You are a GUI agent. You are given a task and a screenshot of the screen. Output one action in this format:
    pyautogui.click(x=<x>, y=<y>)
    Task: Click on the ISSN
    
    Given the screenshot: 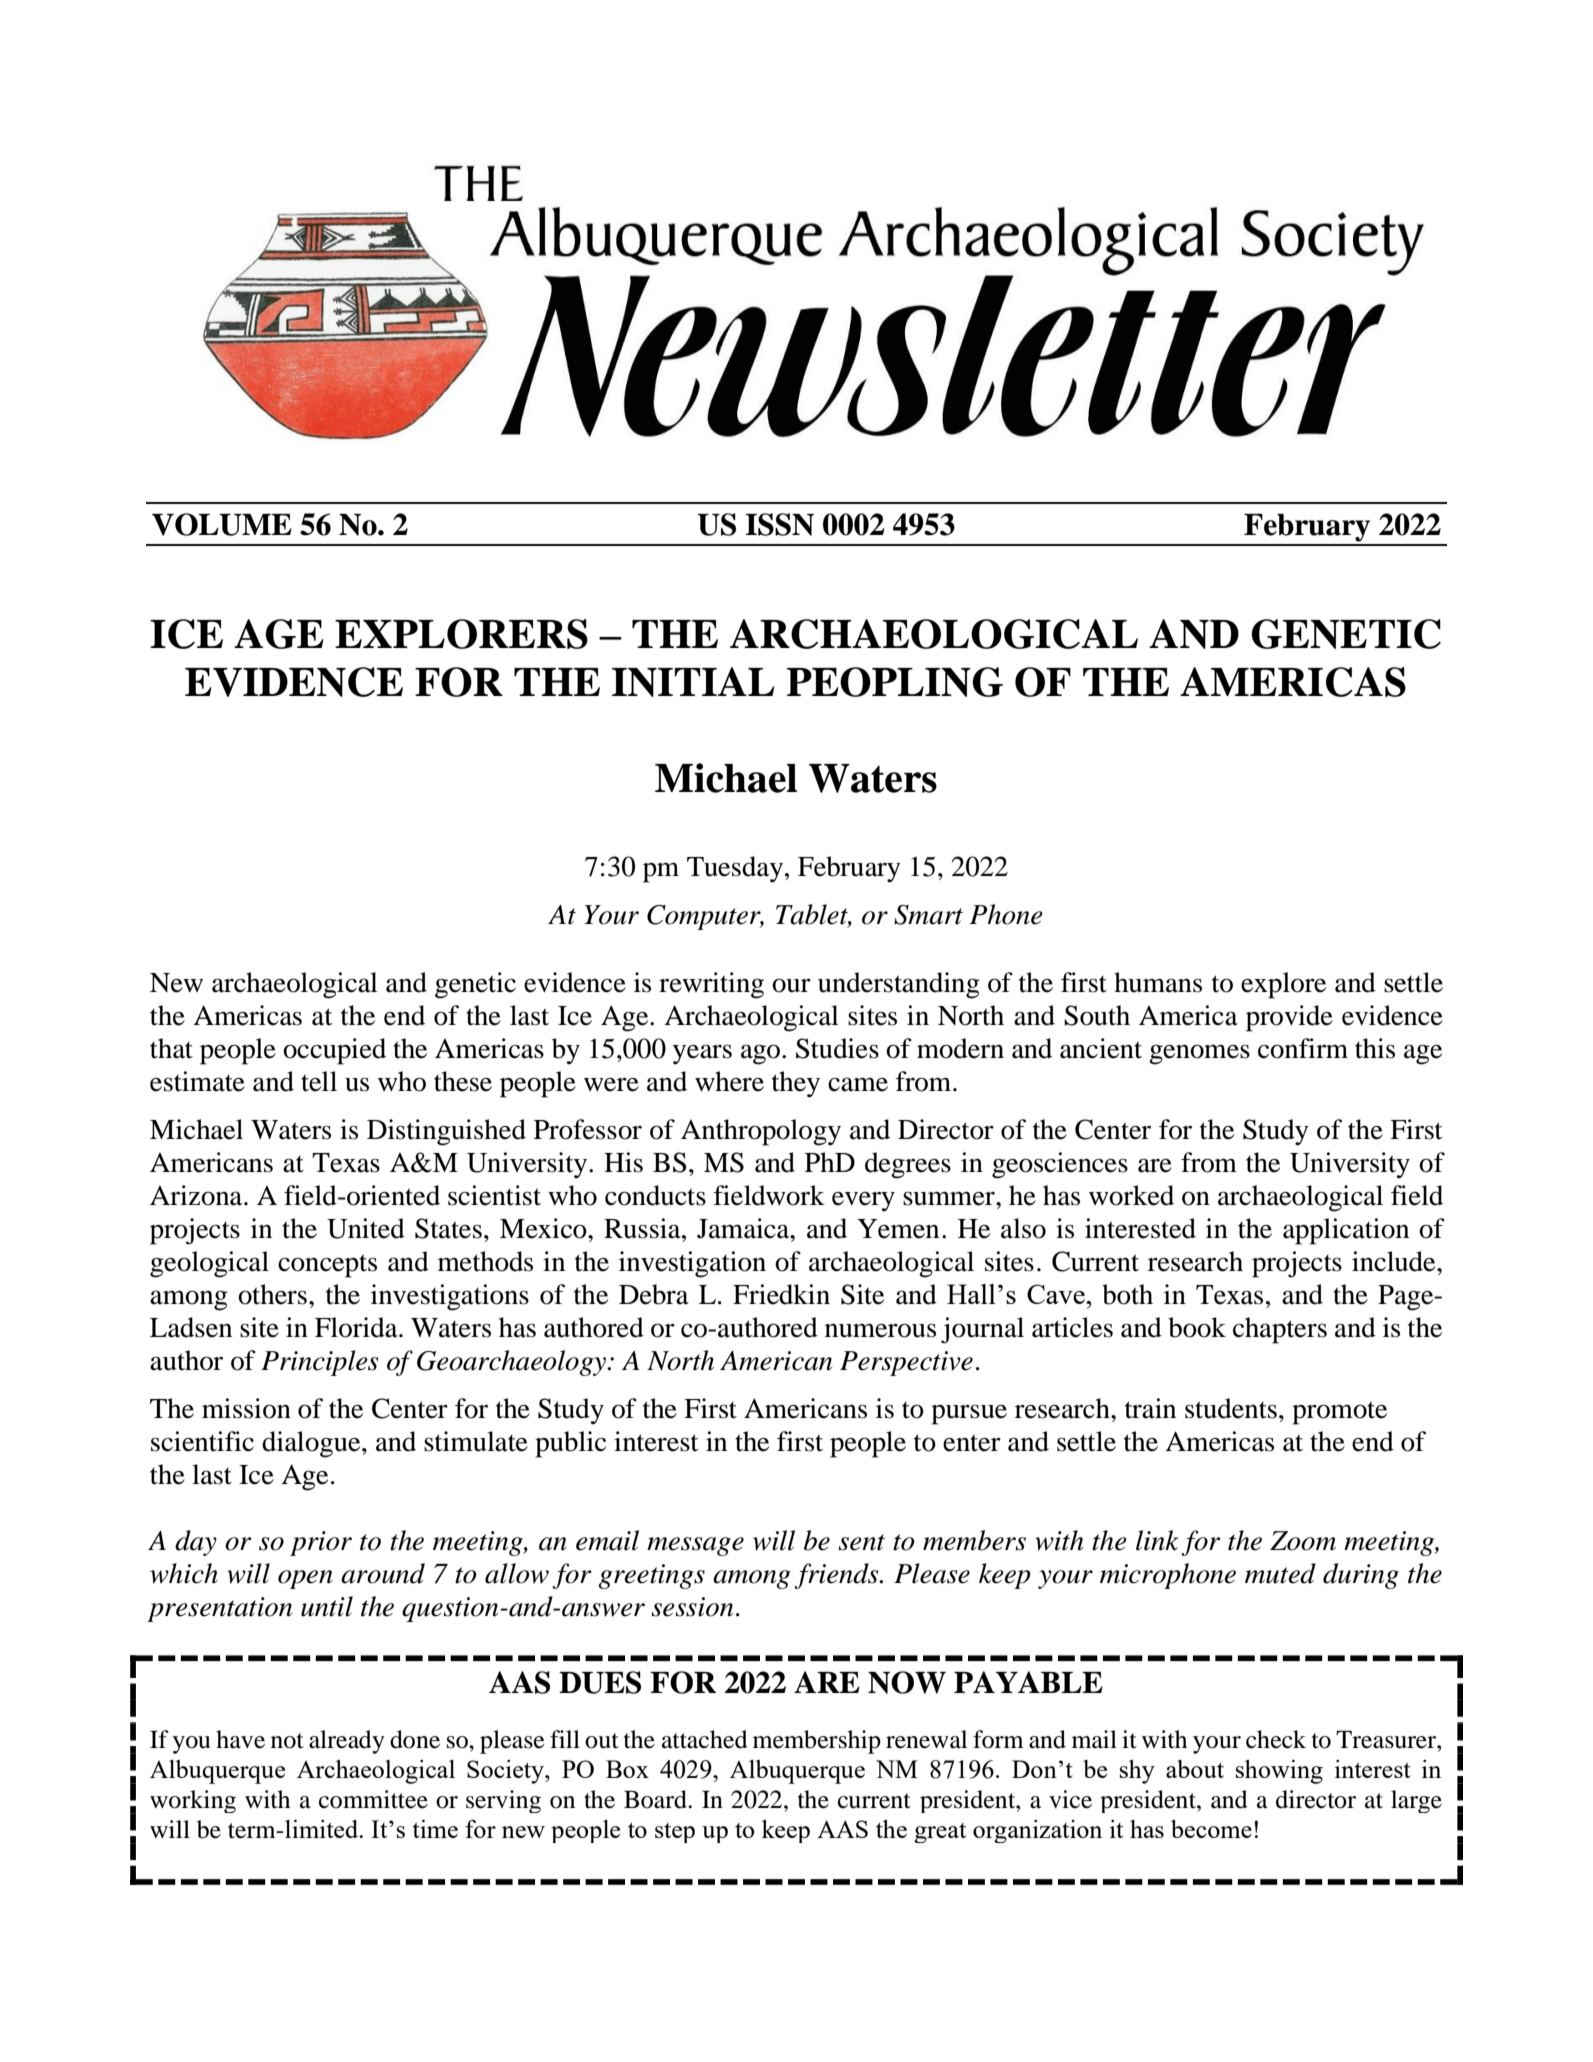 What is the action you would take?
    pyautogui.click(x=780, y=524)
